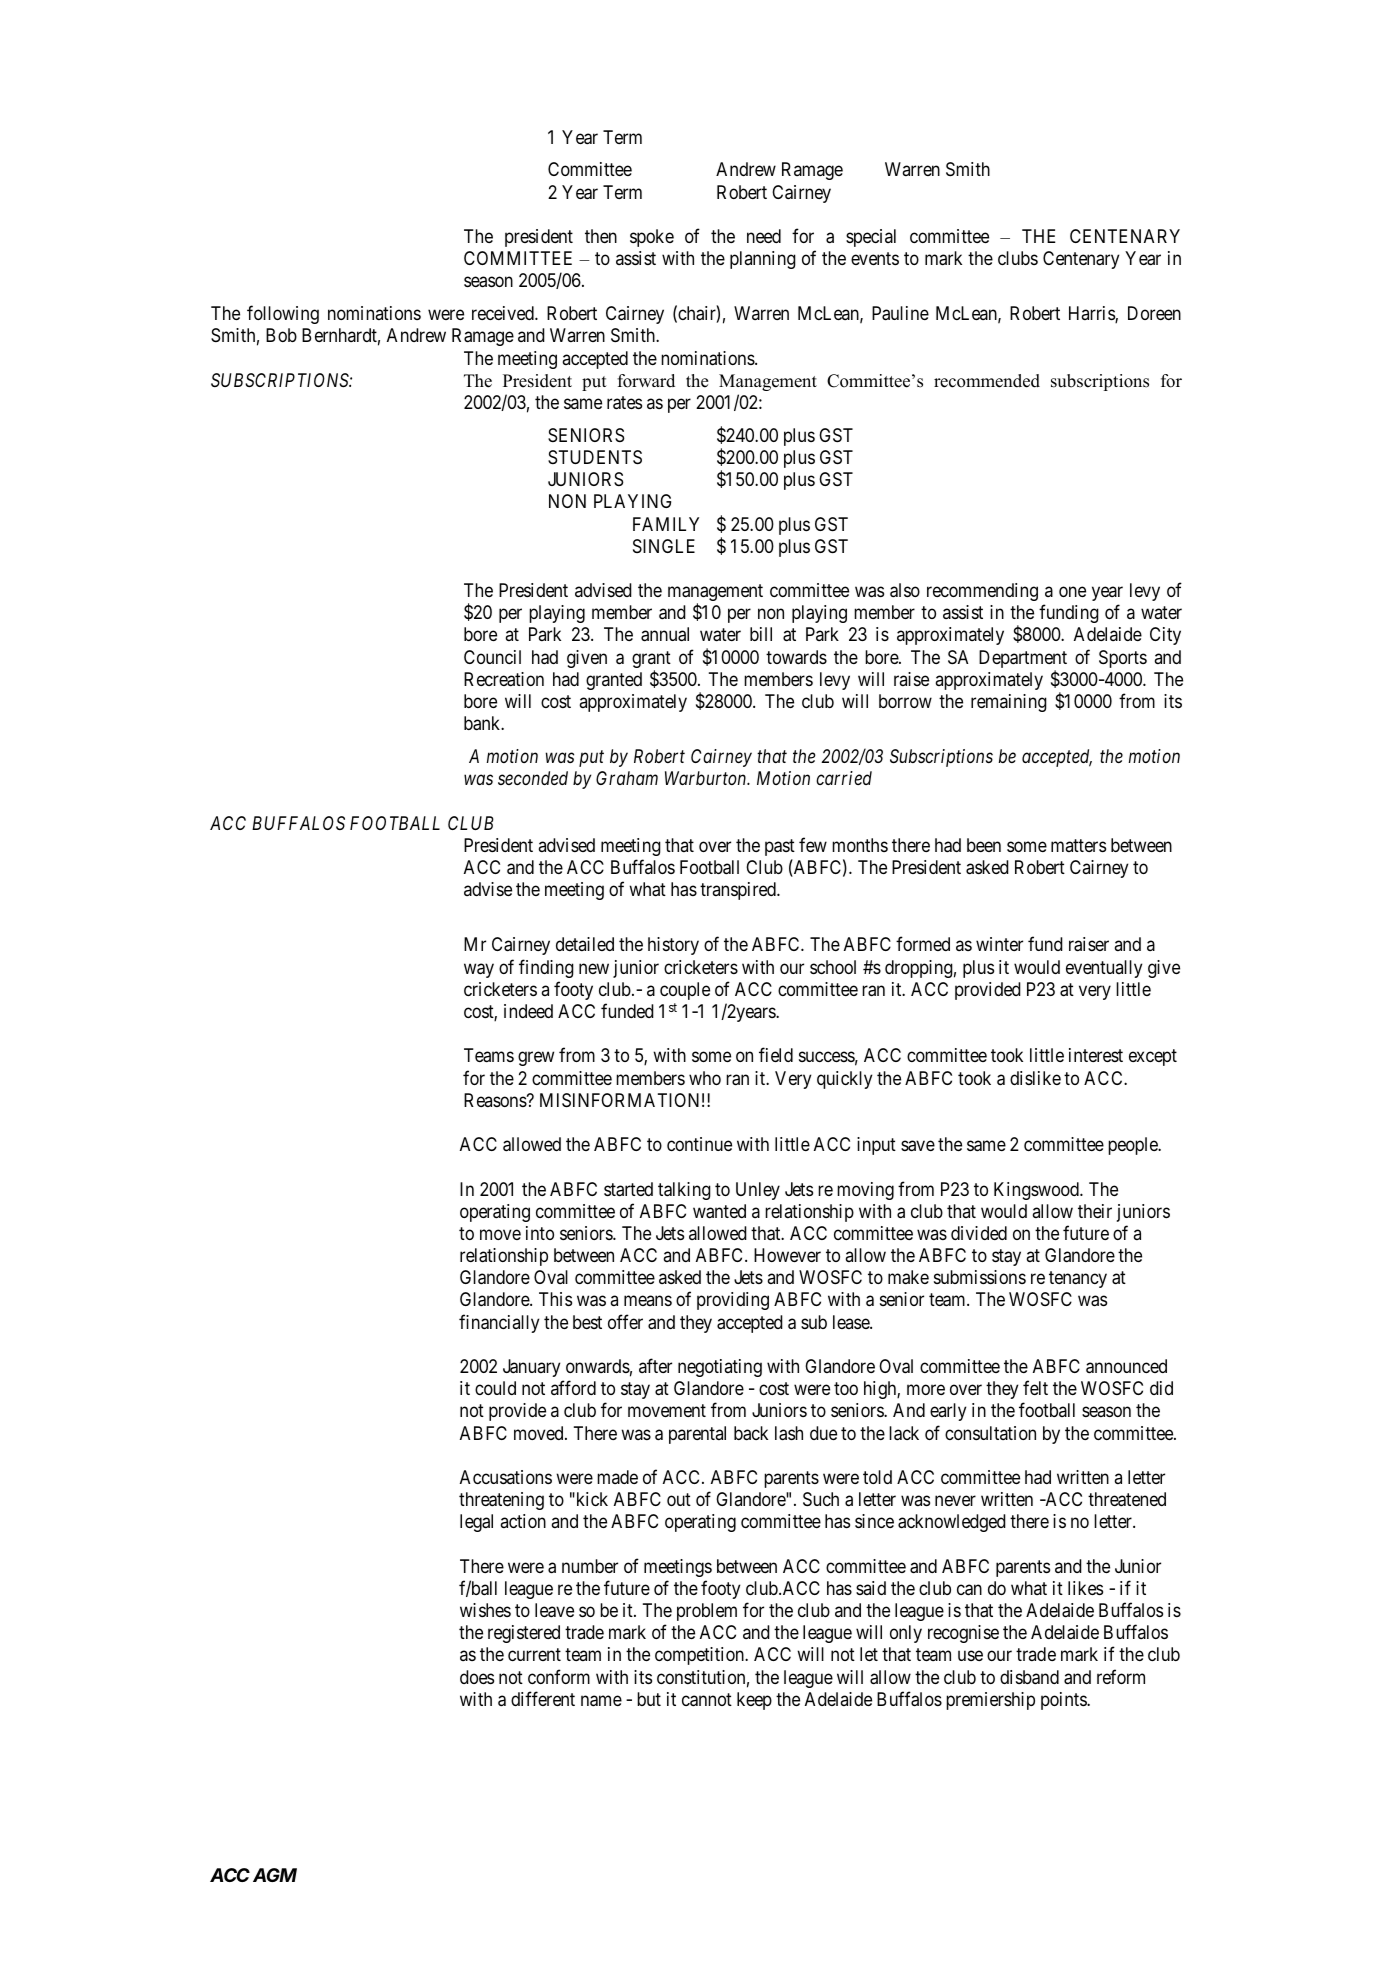 The height and width of the screenshot is (1970, 1393). I want to click on providing, so click(733, 1301).
